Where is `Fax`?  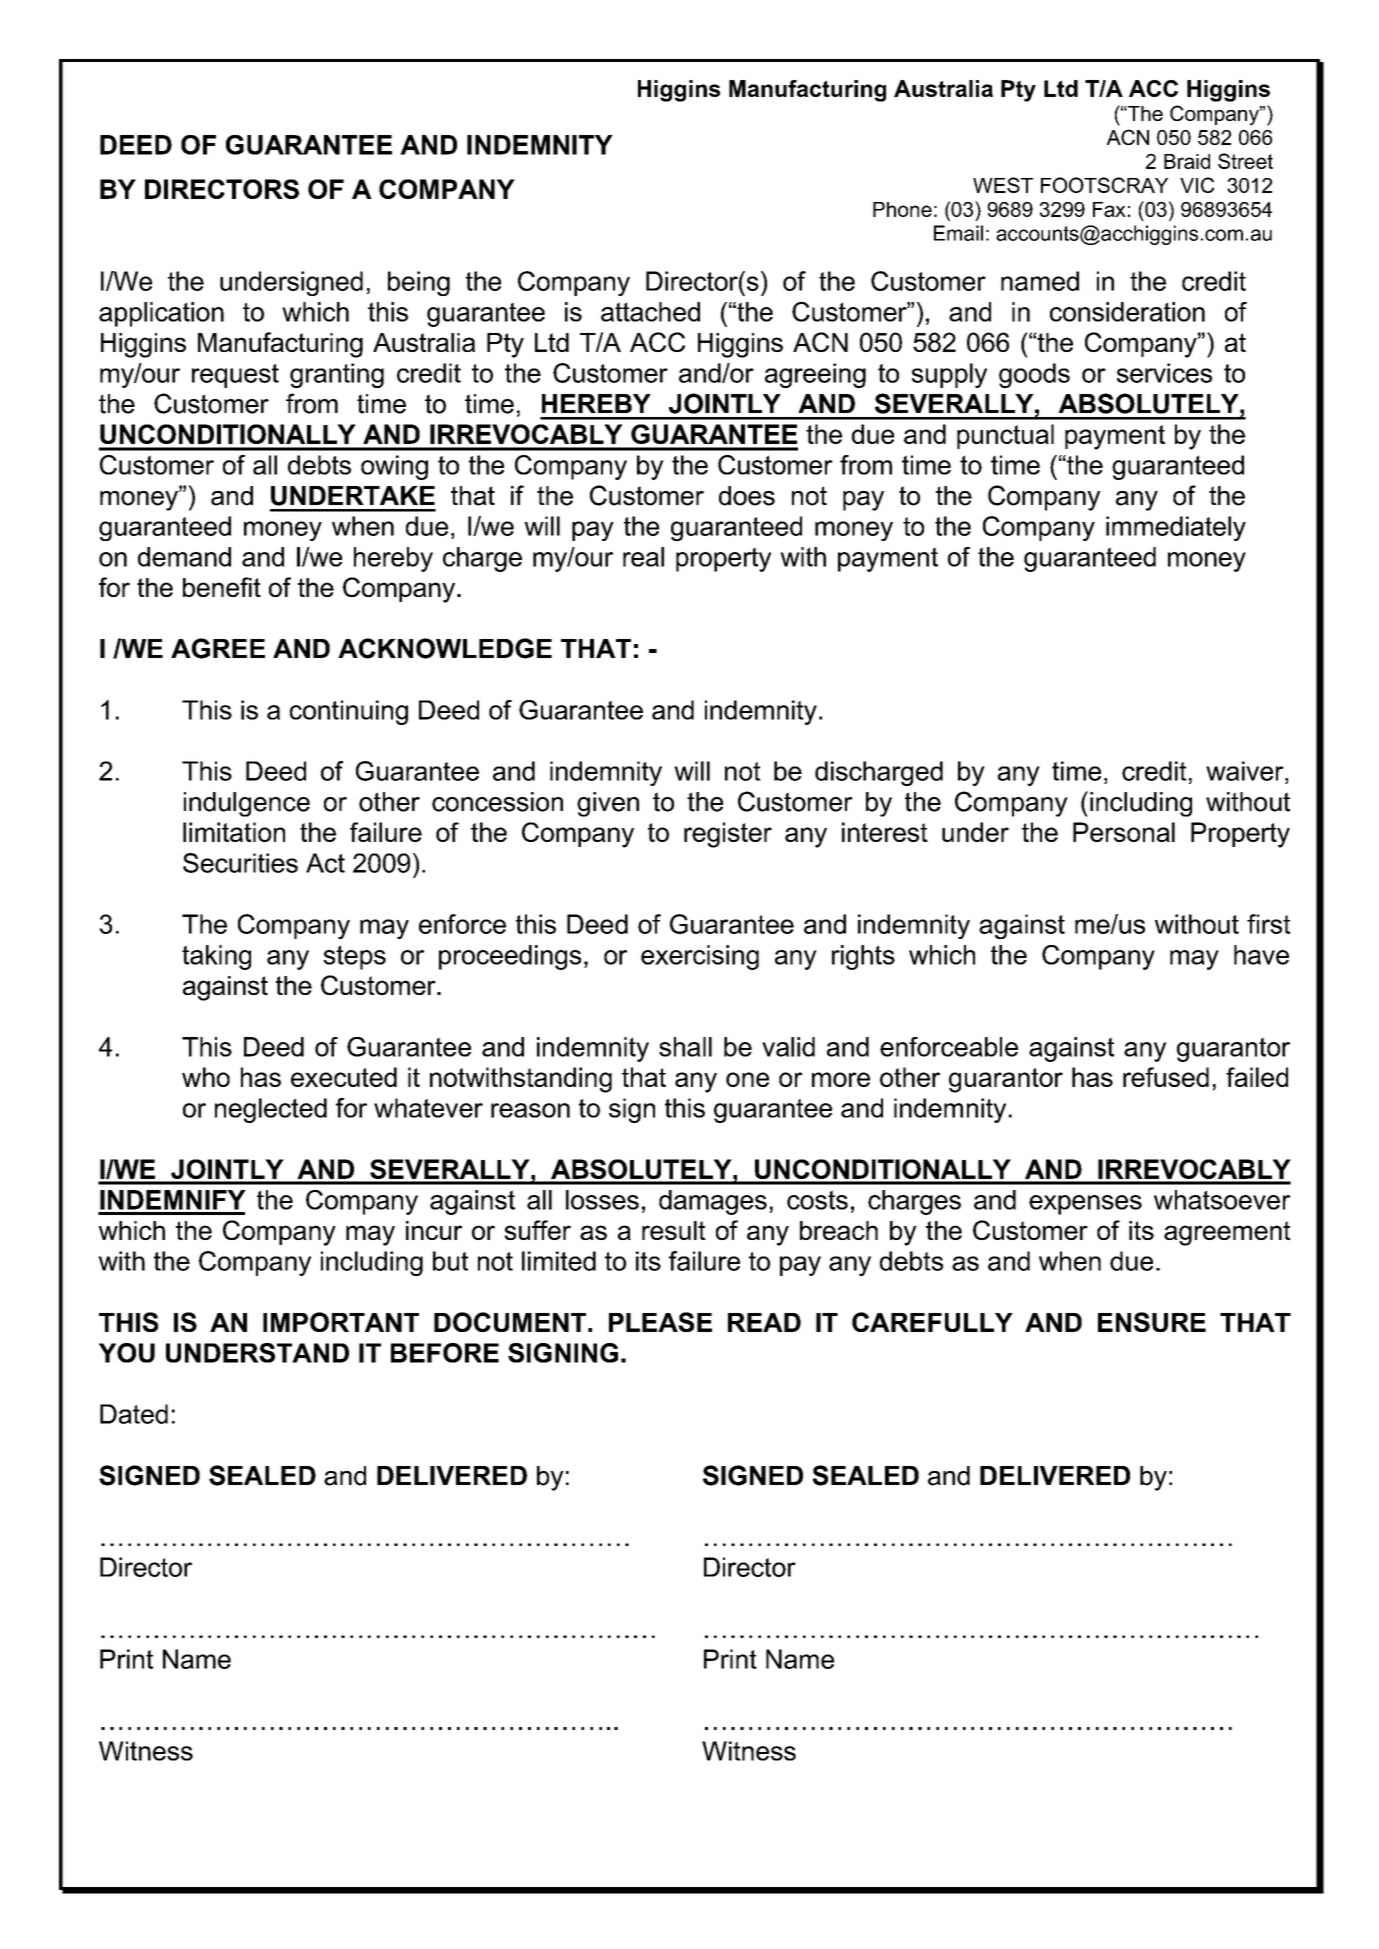
Fax is located at coordinates (1109, 209).
